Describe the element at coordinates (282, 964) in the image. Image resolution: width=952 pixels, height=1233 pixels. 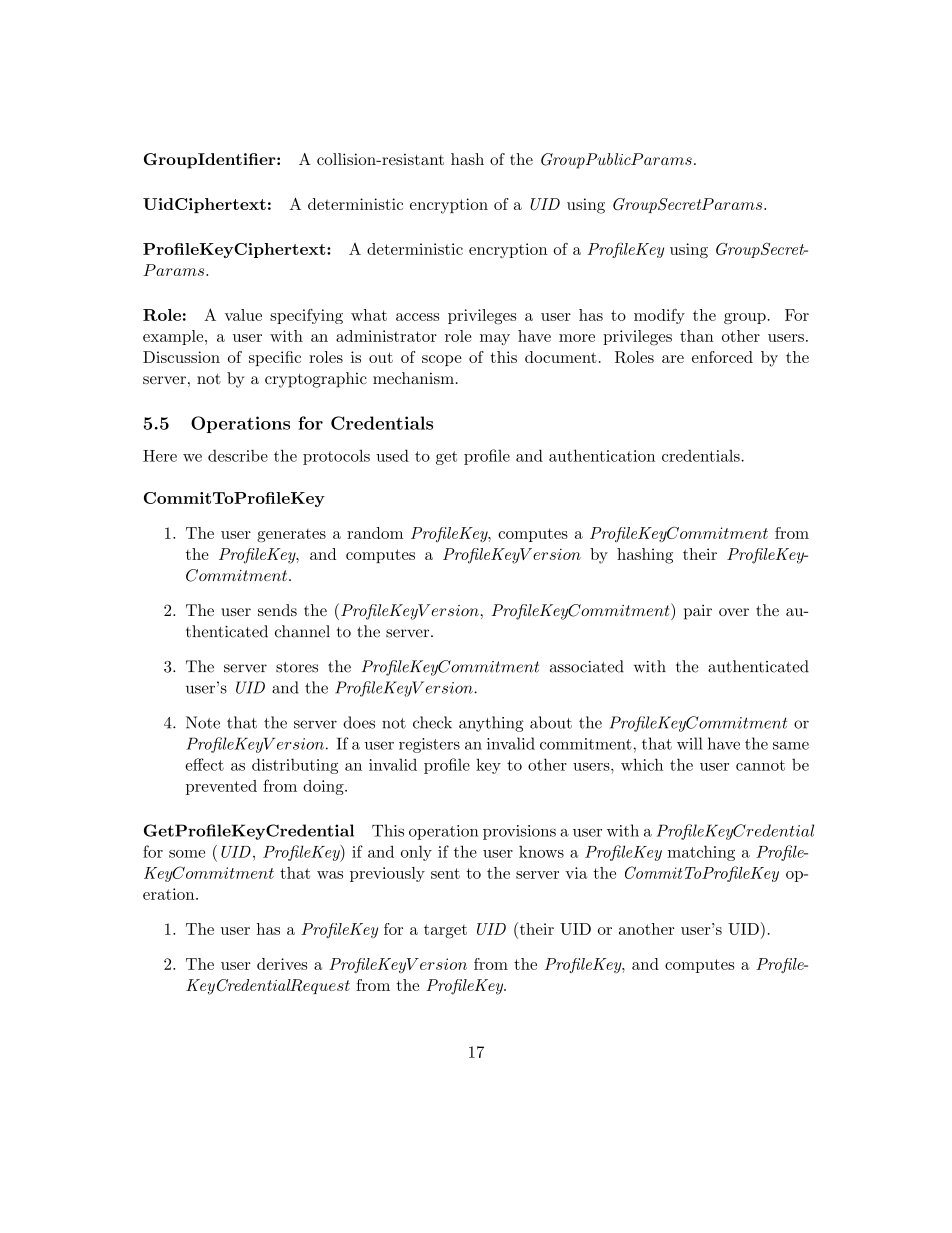
I see `derives` at that location.
